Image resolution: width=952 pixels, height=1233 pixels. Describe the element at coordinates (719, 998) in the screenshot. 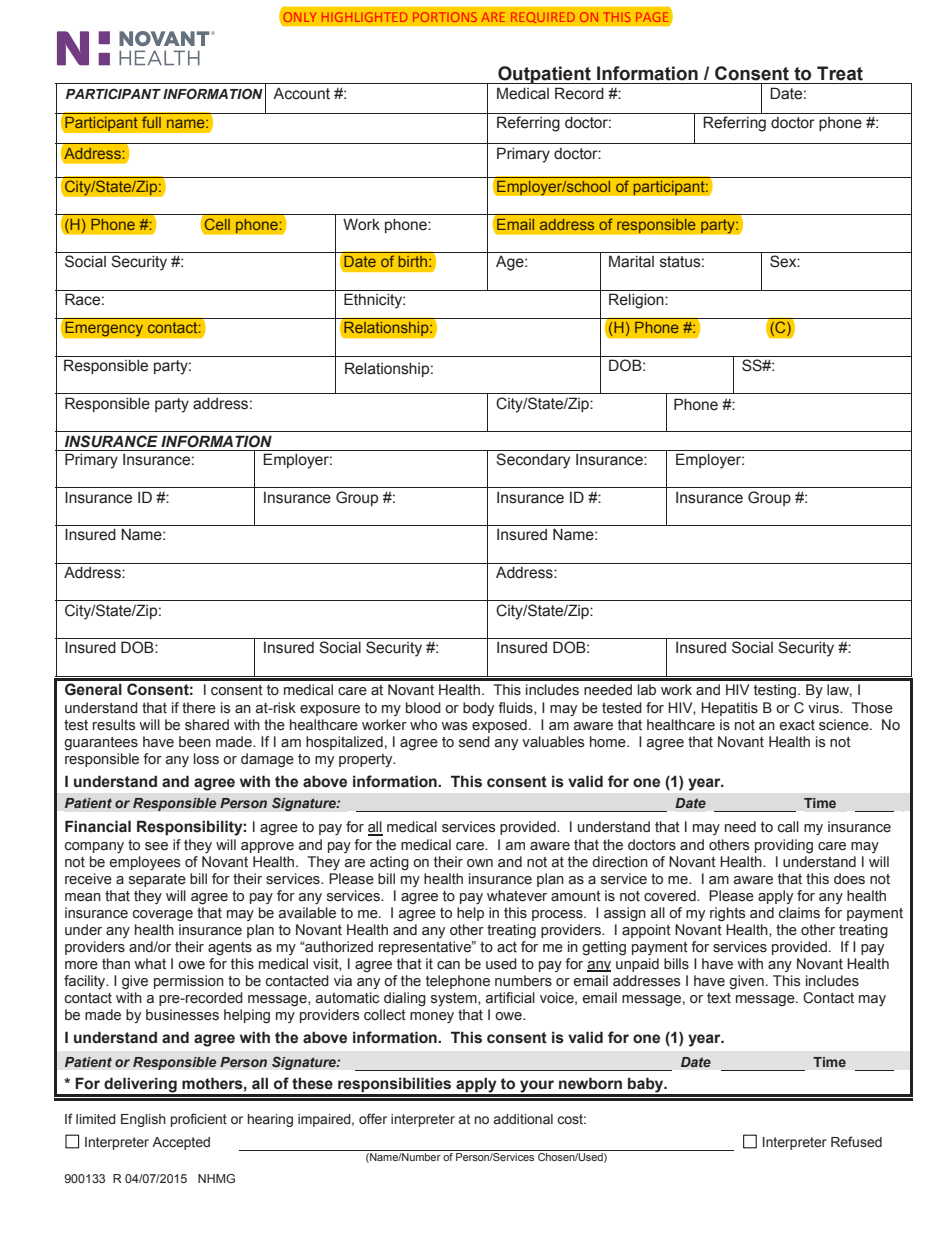

I see `text` at that location.
